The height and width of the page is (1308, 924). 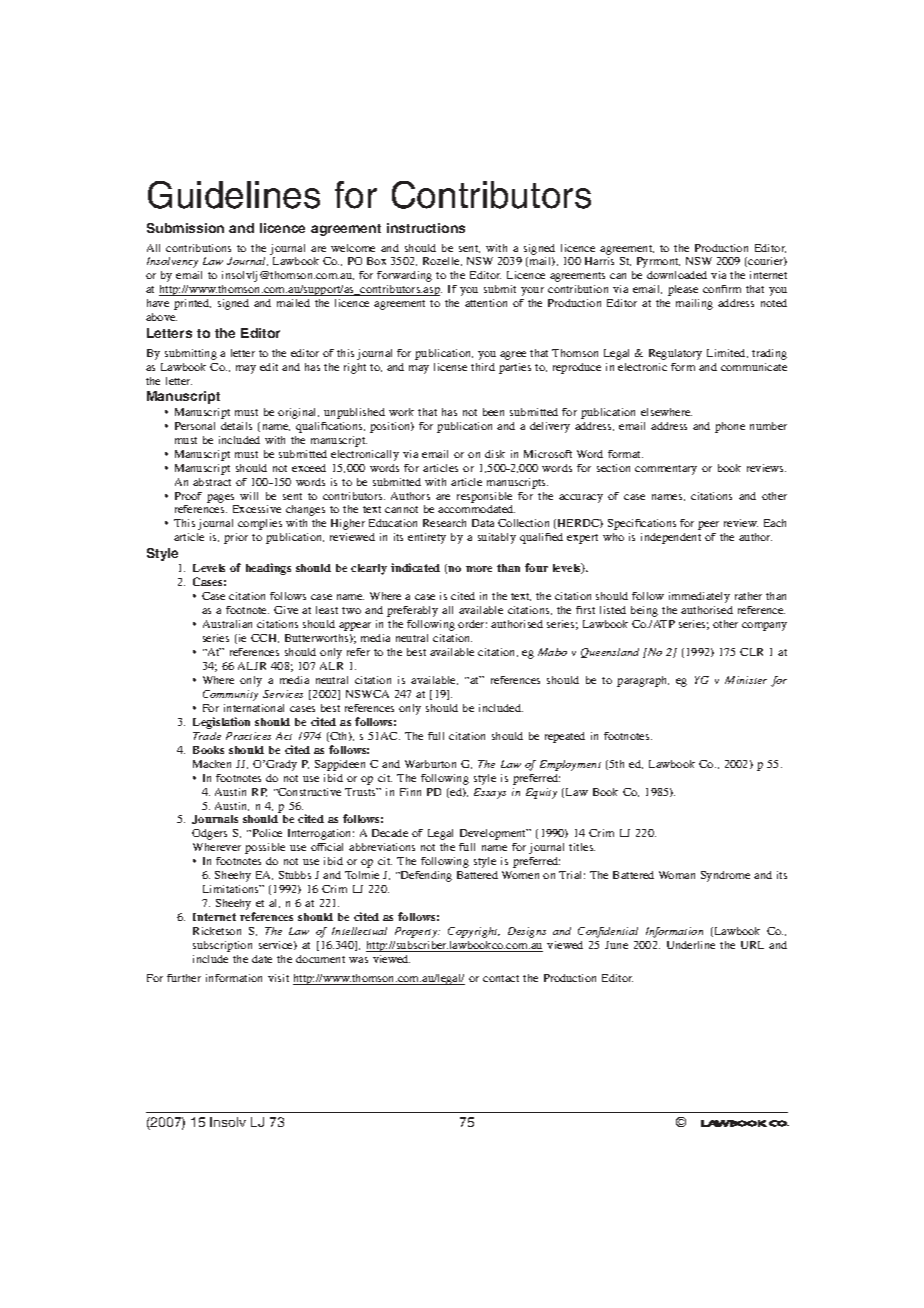 What do you see at coordinates (212, 482) in the page?
I see `abstract` at bounding box center [212, 482].
